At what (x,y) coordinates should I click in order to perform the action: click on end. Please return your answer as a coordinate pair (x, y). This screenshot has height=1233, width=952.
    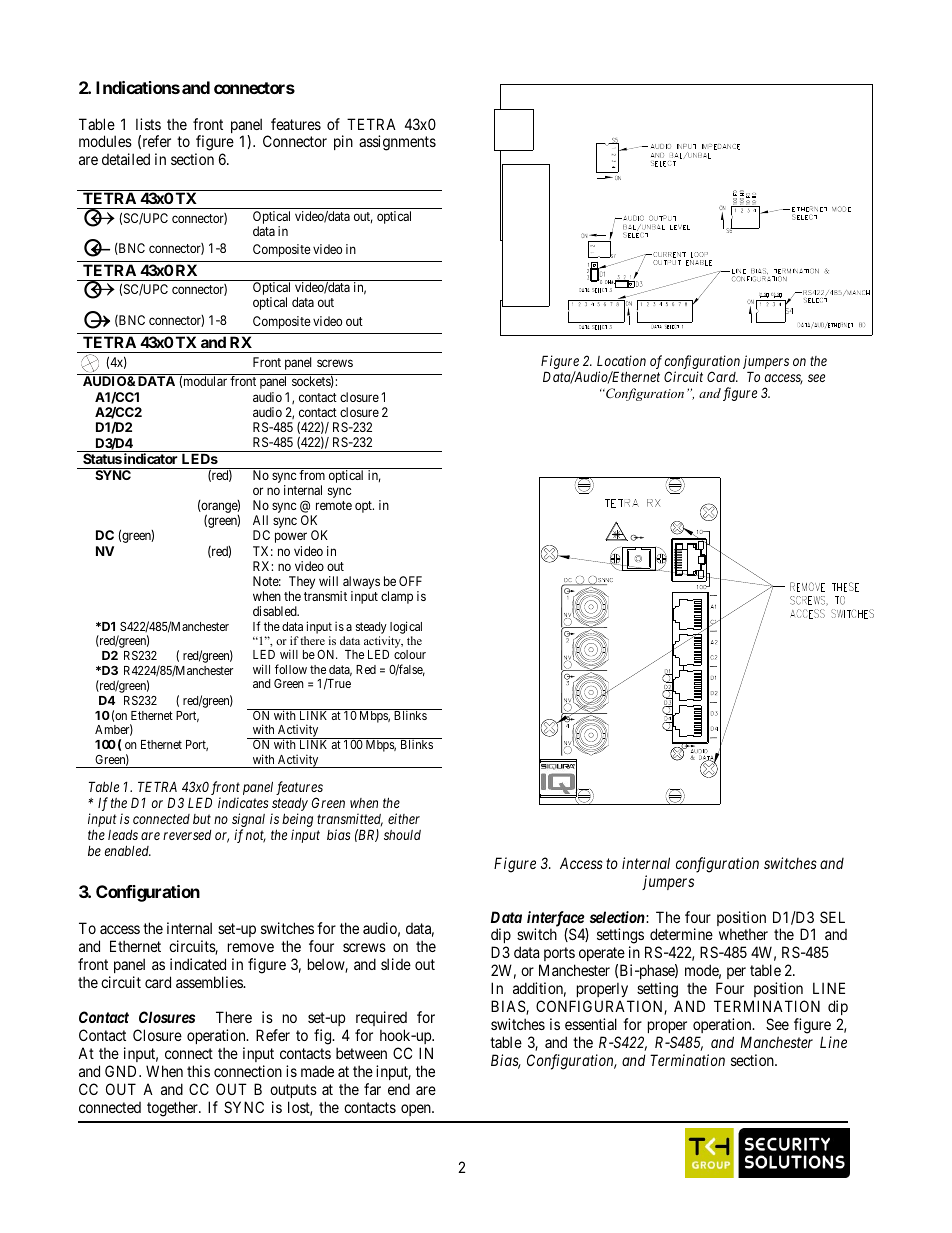
    Looking at the image, I should click on (399, 1089).
